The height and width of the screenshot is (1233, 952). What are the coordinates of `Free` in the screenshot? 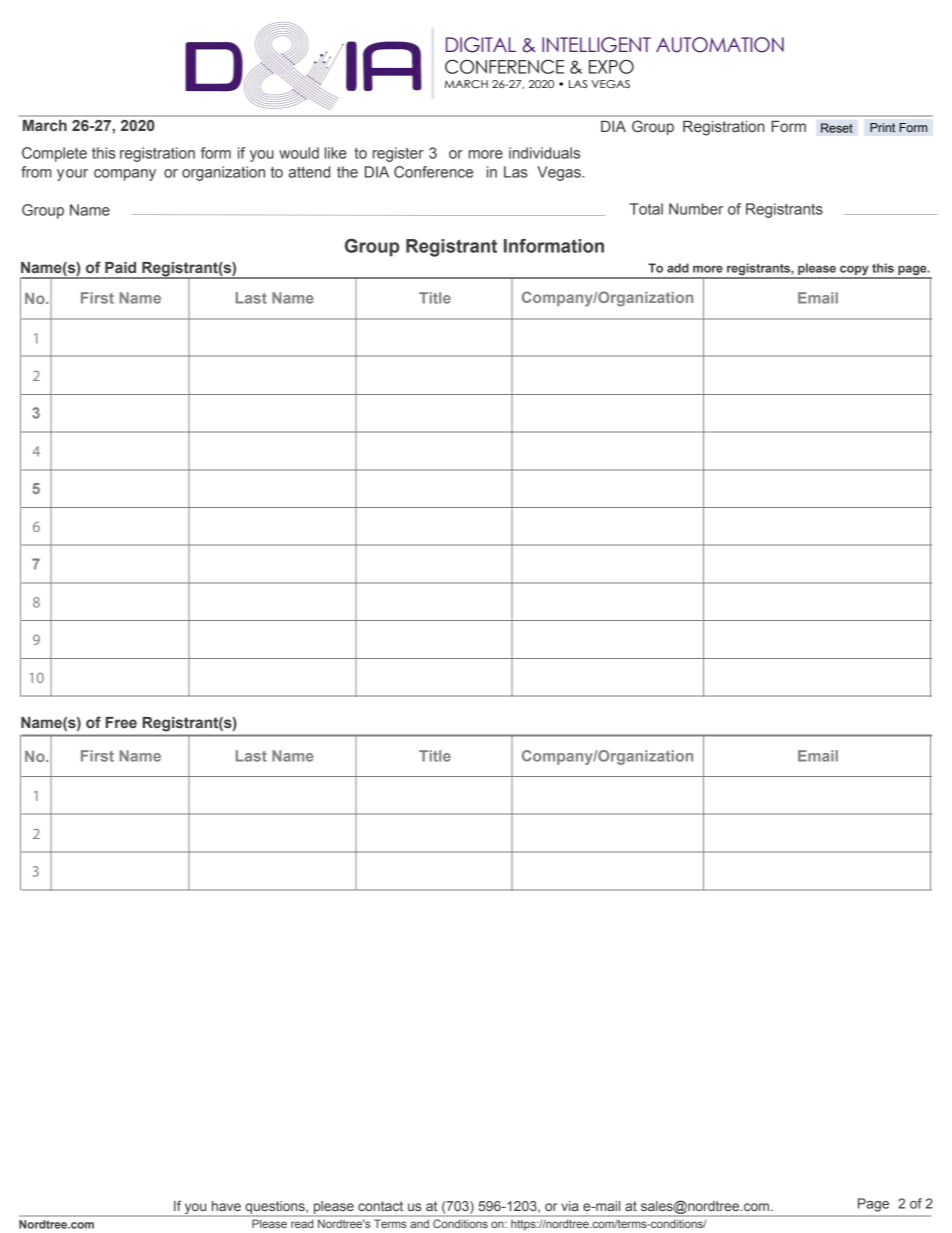 It's located at (121, 723).
